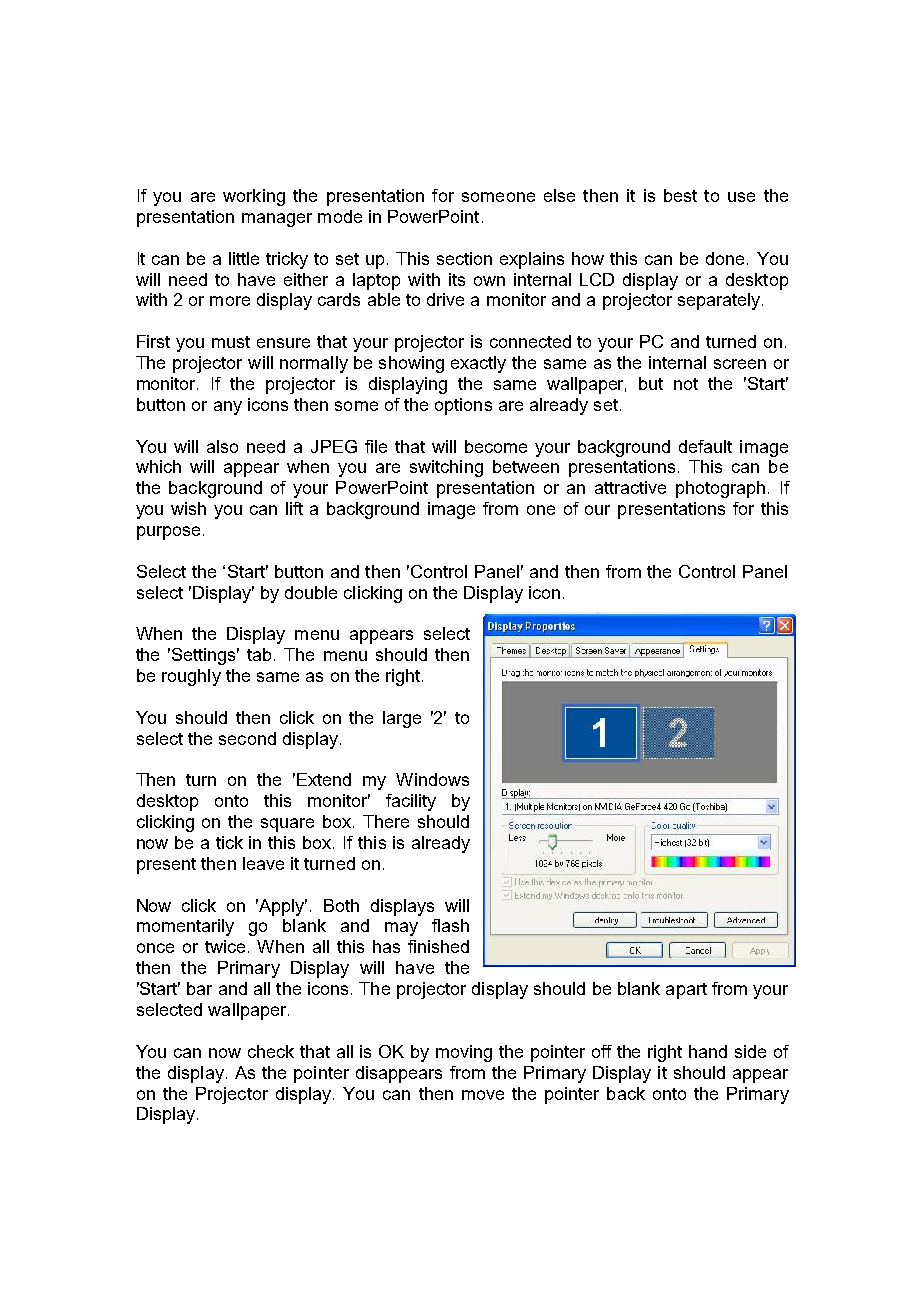 This screenshot has width=924, height=1308. I want to click on photograph, so click(720, 489).
